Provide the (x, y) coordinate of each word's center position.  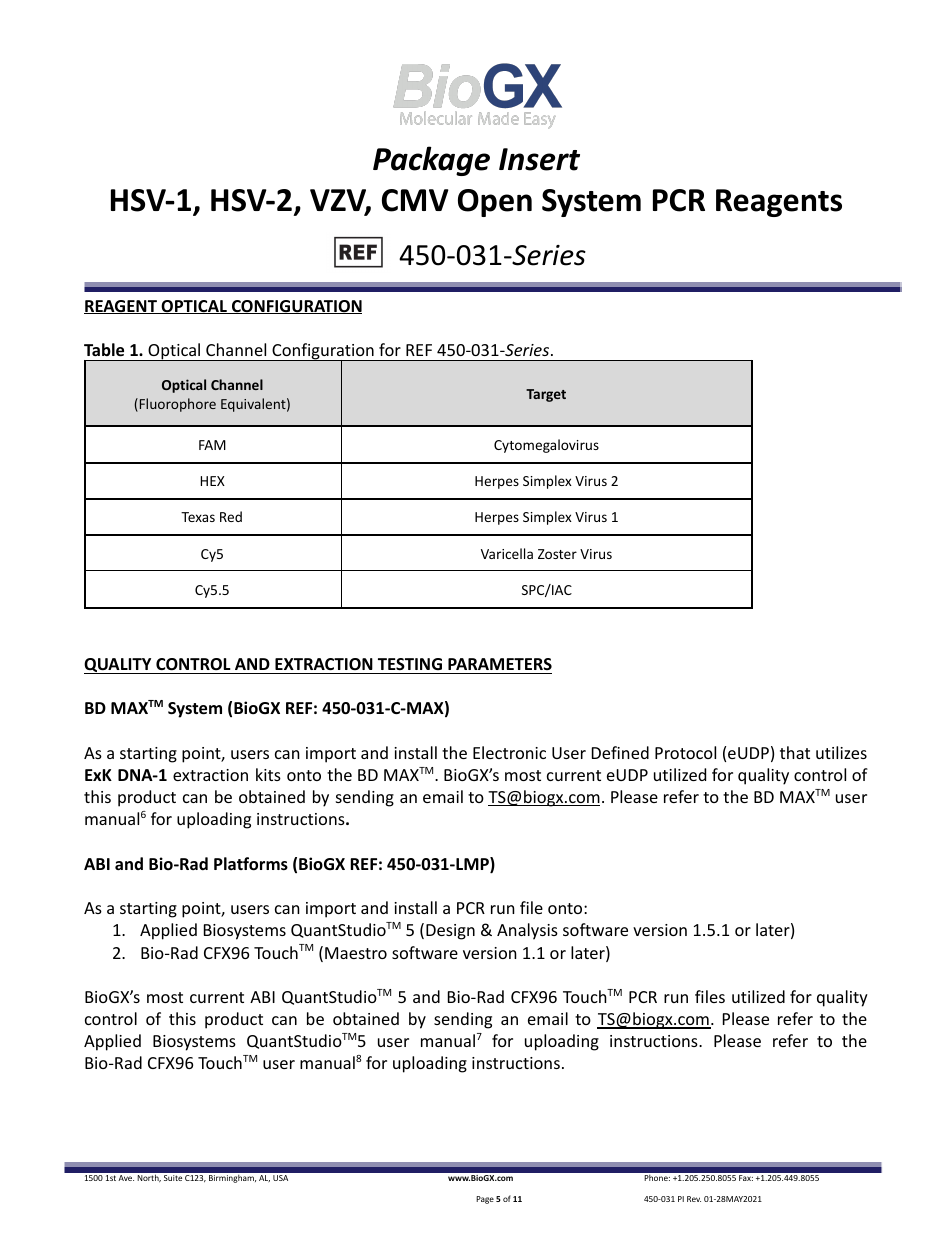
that (795, 752)
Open (495, 203)
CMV (415, 200)
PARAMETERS (500, 664)
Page (485, 1200)
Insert (539, 159)
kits (268, 774)
